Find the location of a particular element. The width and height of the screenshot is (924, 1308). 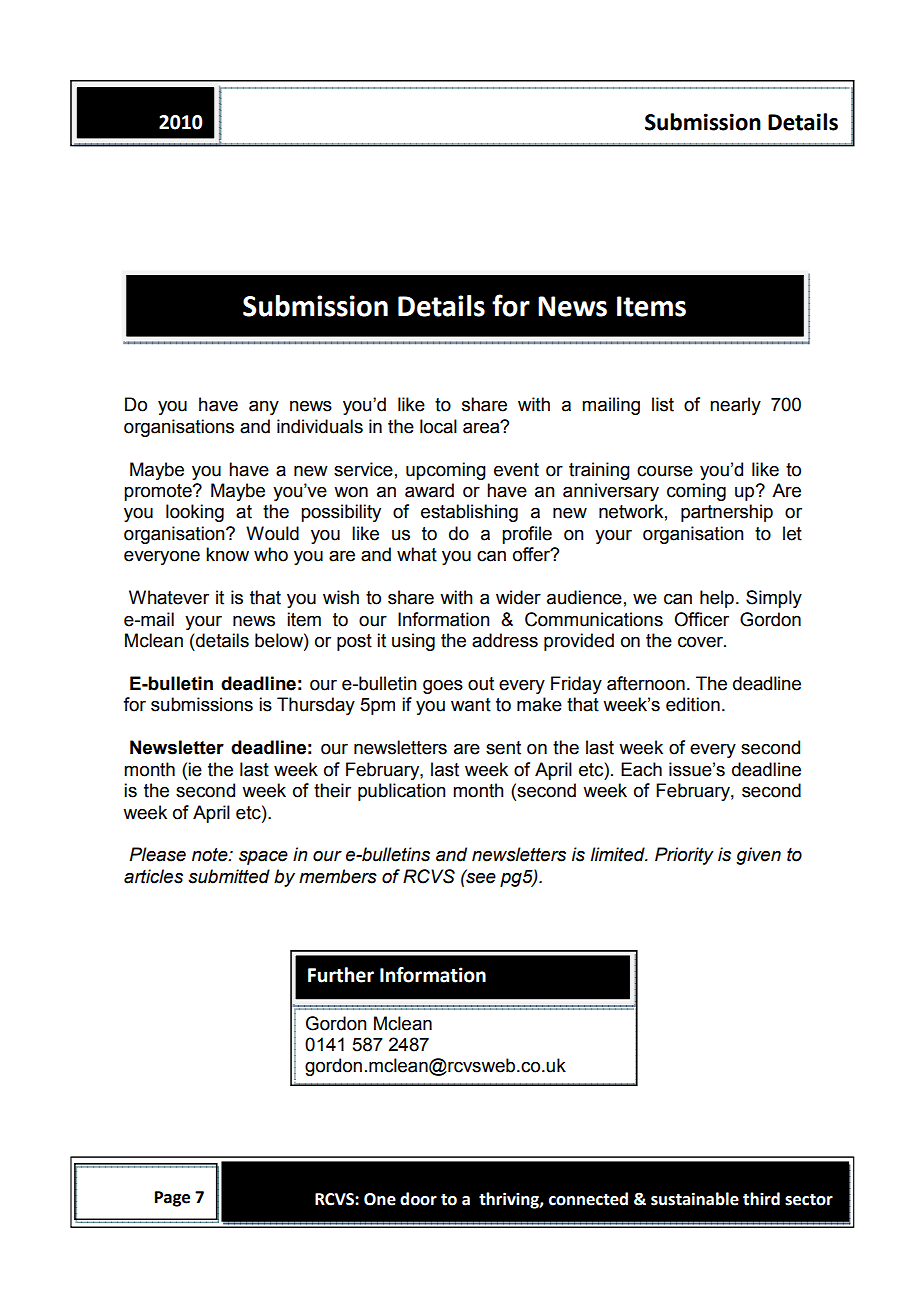

door is located at coordinates (418, 1199).
